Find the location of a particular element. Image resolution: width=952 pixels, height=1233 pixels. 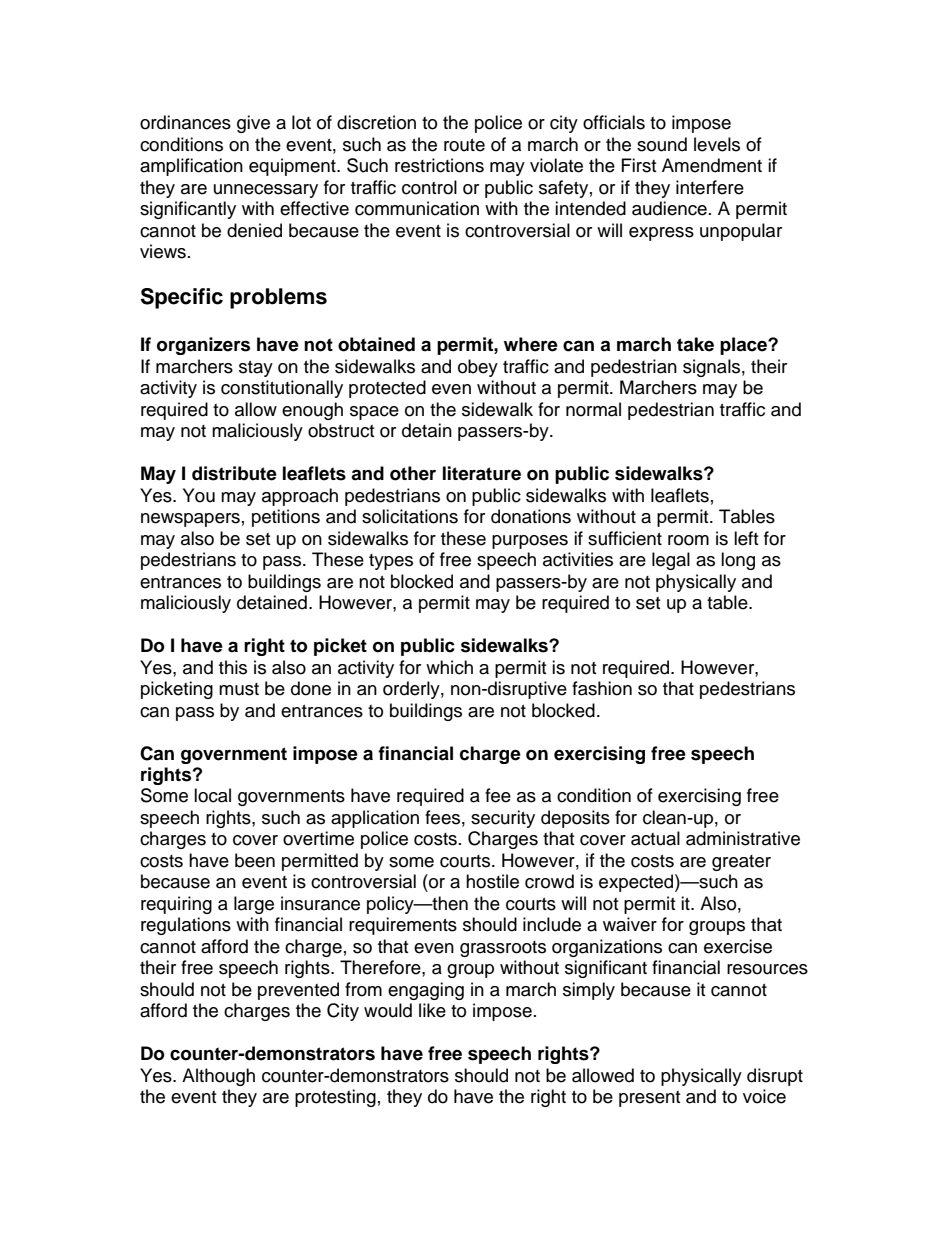

route is located at coordinates (464, 145).
